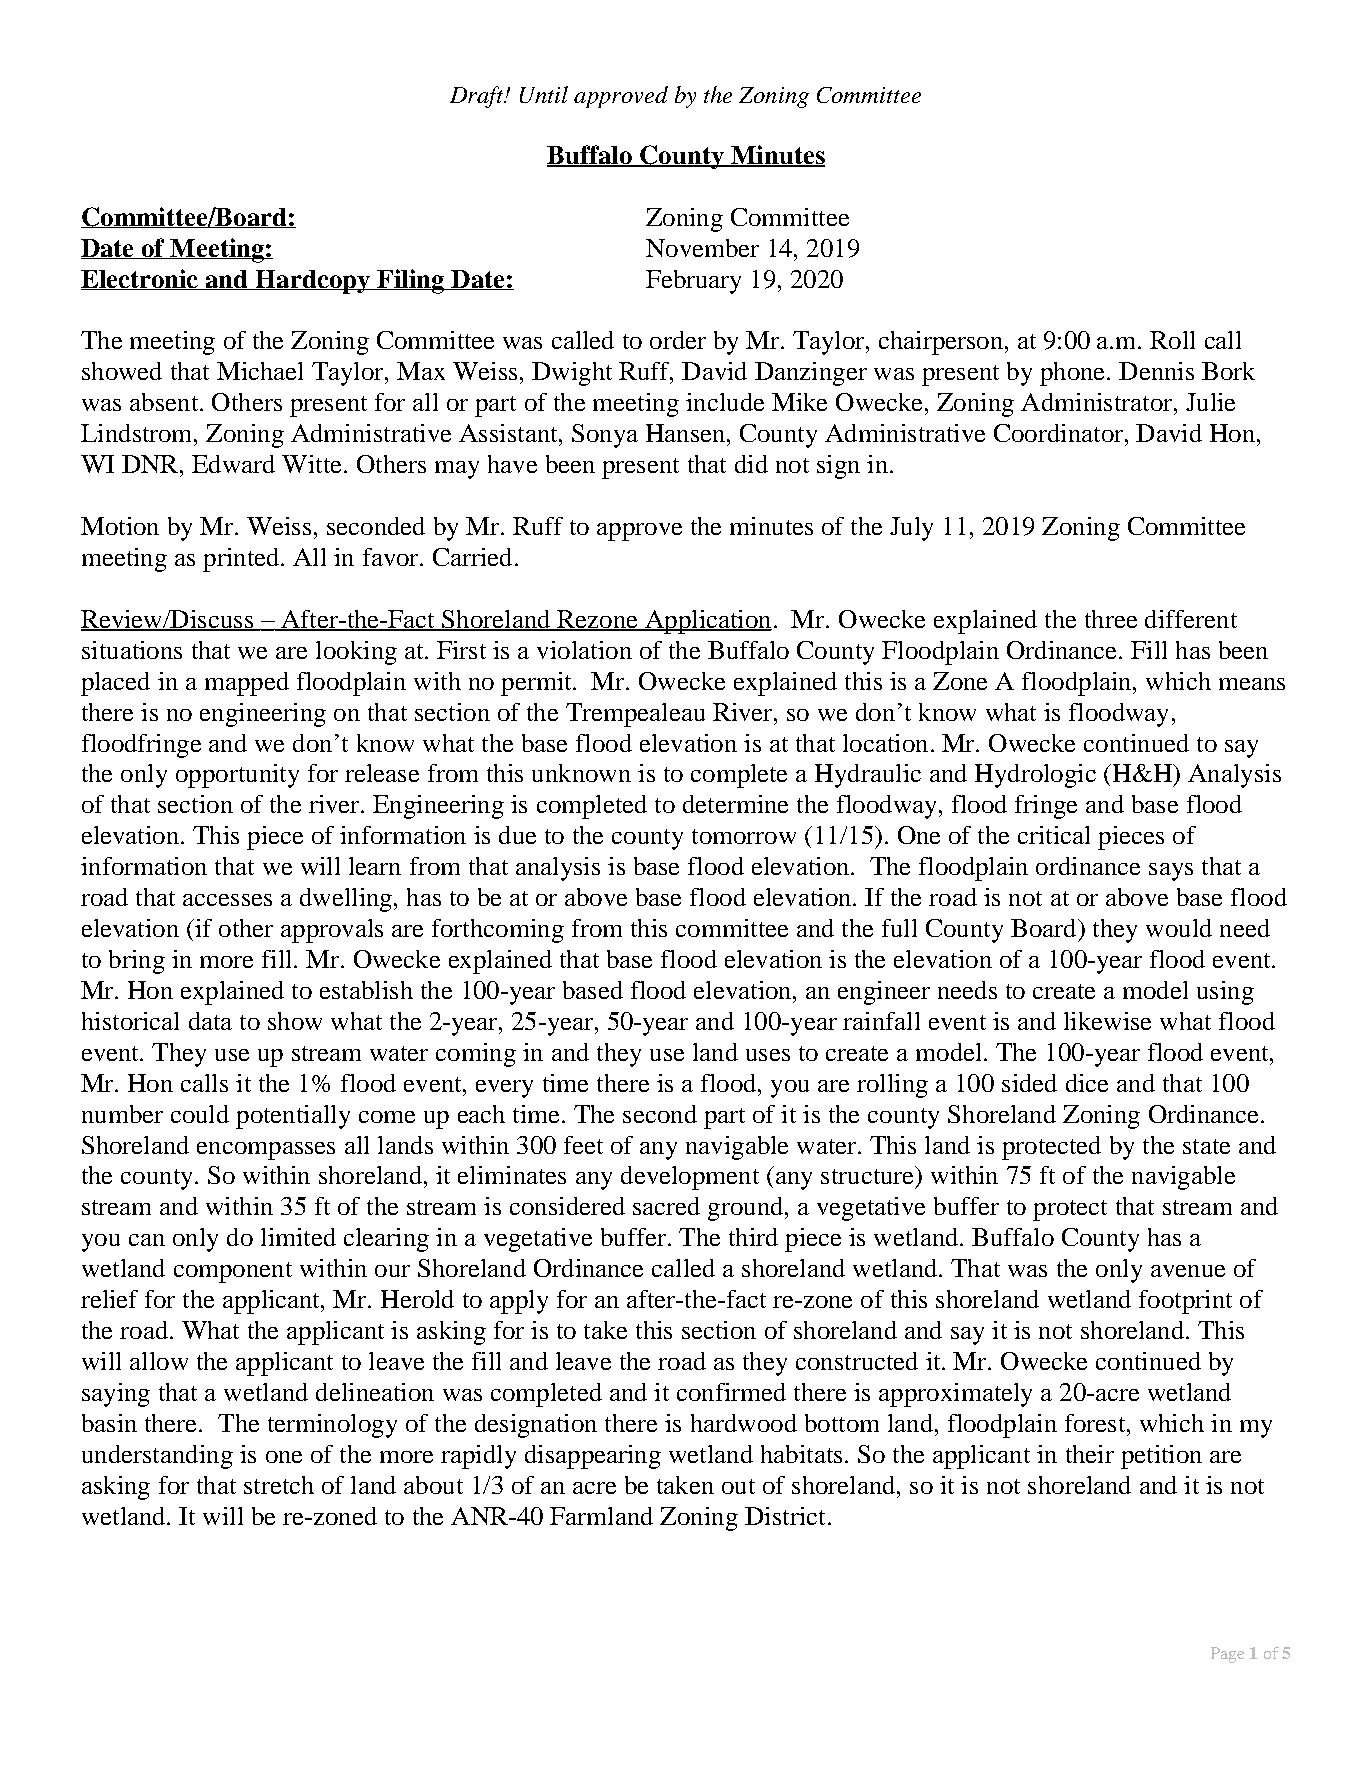 This screenshot has height=1775, width=1372. Describe the element at coordinates (279, 1485) in the screenshot. I see `stretch` at that location.
